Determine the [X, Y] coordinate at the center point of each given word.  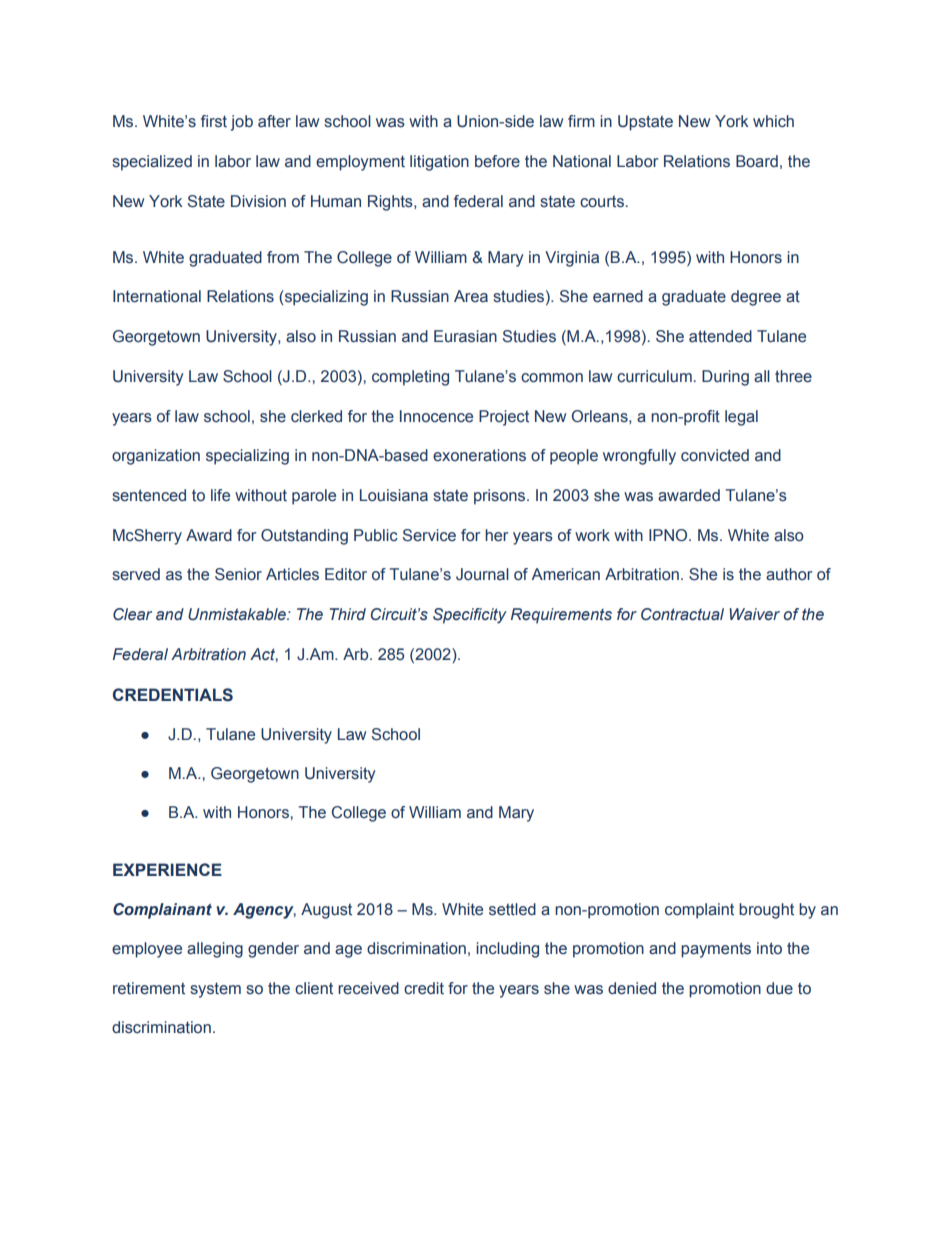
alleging [215, 950]
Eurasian [465, 336]
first [214, 121]
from [283, 257]
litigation [439, 163]
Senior [238, 574]
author [789, 574]
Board [757, 161]
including [507, 950]
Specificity [470, 616]
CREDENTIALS [173, 695]
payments [716, 950]
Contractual [682, 614]
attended [720, 336]
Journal [482, 574]
